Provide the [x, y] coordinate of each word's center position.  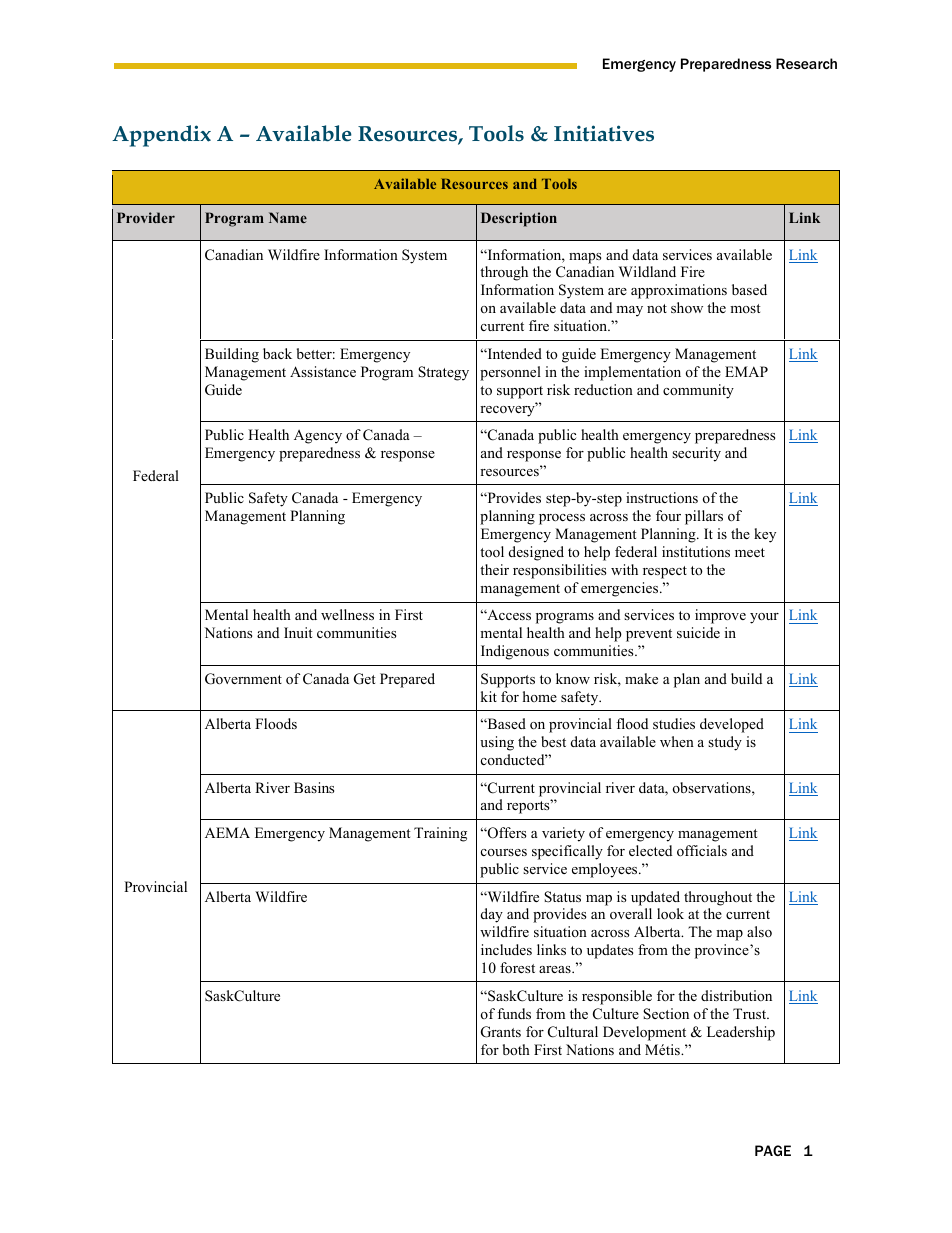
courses [504, 852]
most [745, 308]
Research [806, 63]
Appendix [161, 136]
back [277, 353]
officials [702, 850]
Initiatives [604, 133]
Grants [501, 1032]
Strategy [443, 373]
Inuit [298, 632]
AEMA [227, 832]
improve [720, 616]
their [494, 569]
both [516, 1049]
